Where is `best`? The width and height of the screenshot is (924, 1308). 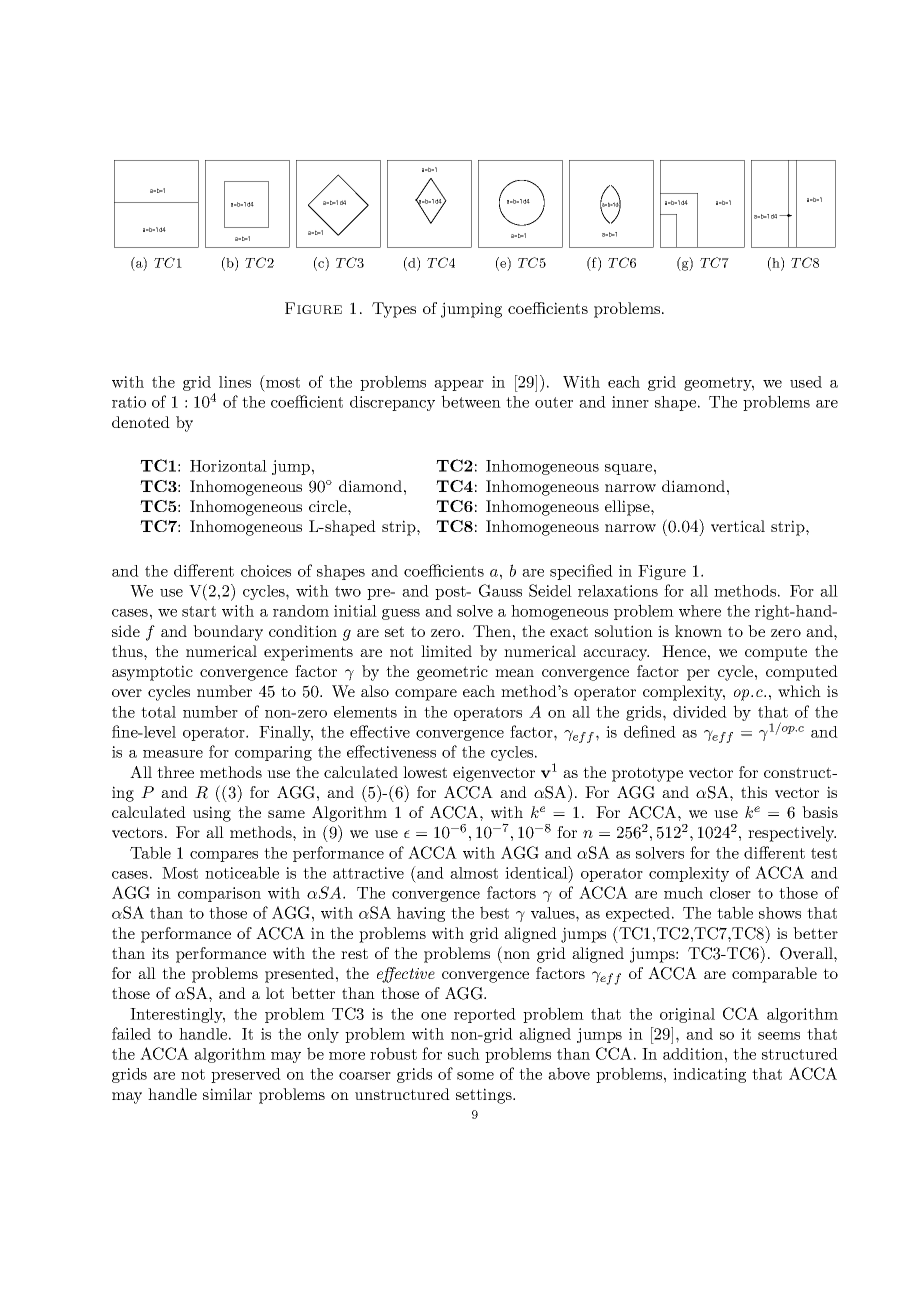 best is located at coordinates (494, 912).
